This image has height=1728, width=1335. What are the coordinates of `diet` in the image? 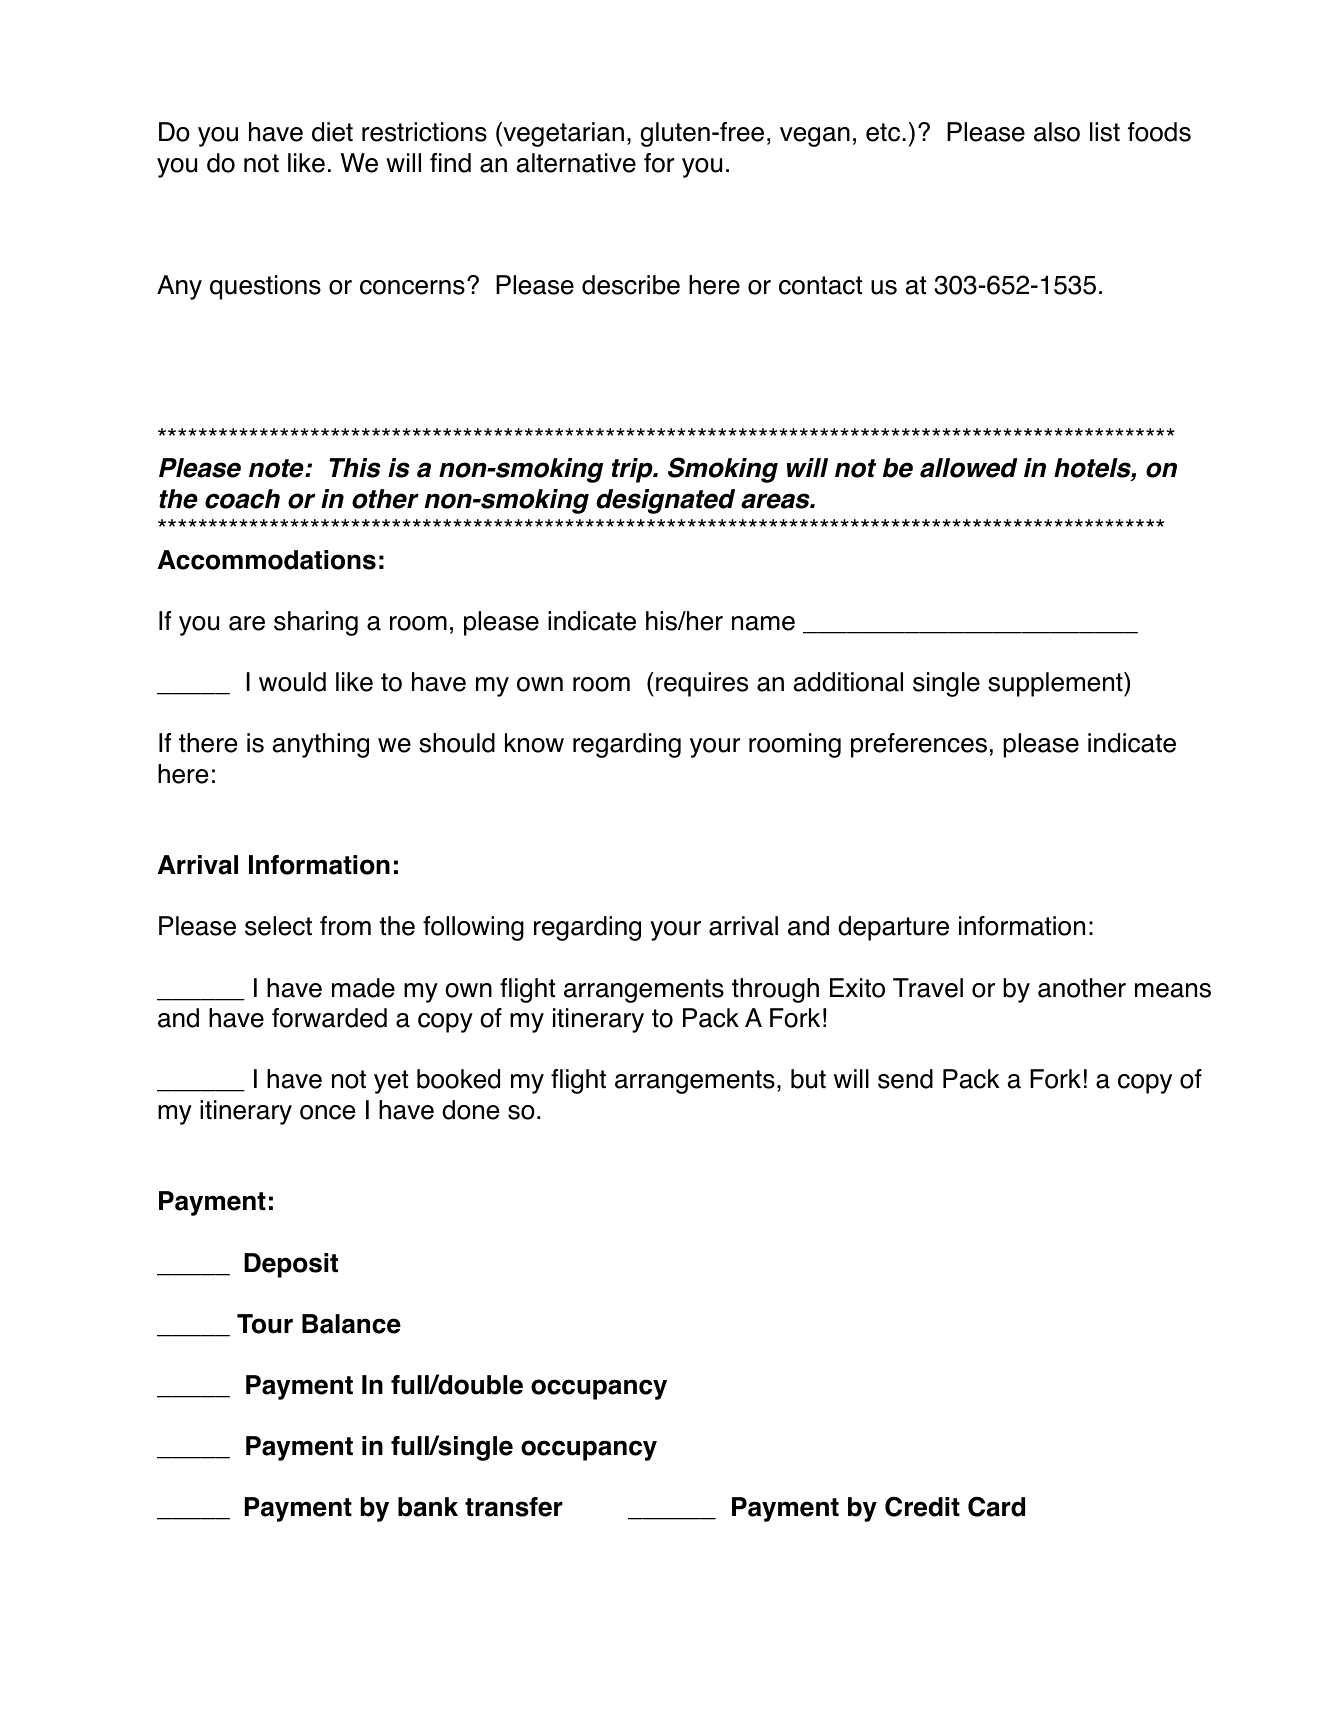 It's located at (332, 132).
